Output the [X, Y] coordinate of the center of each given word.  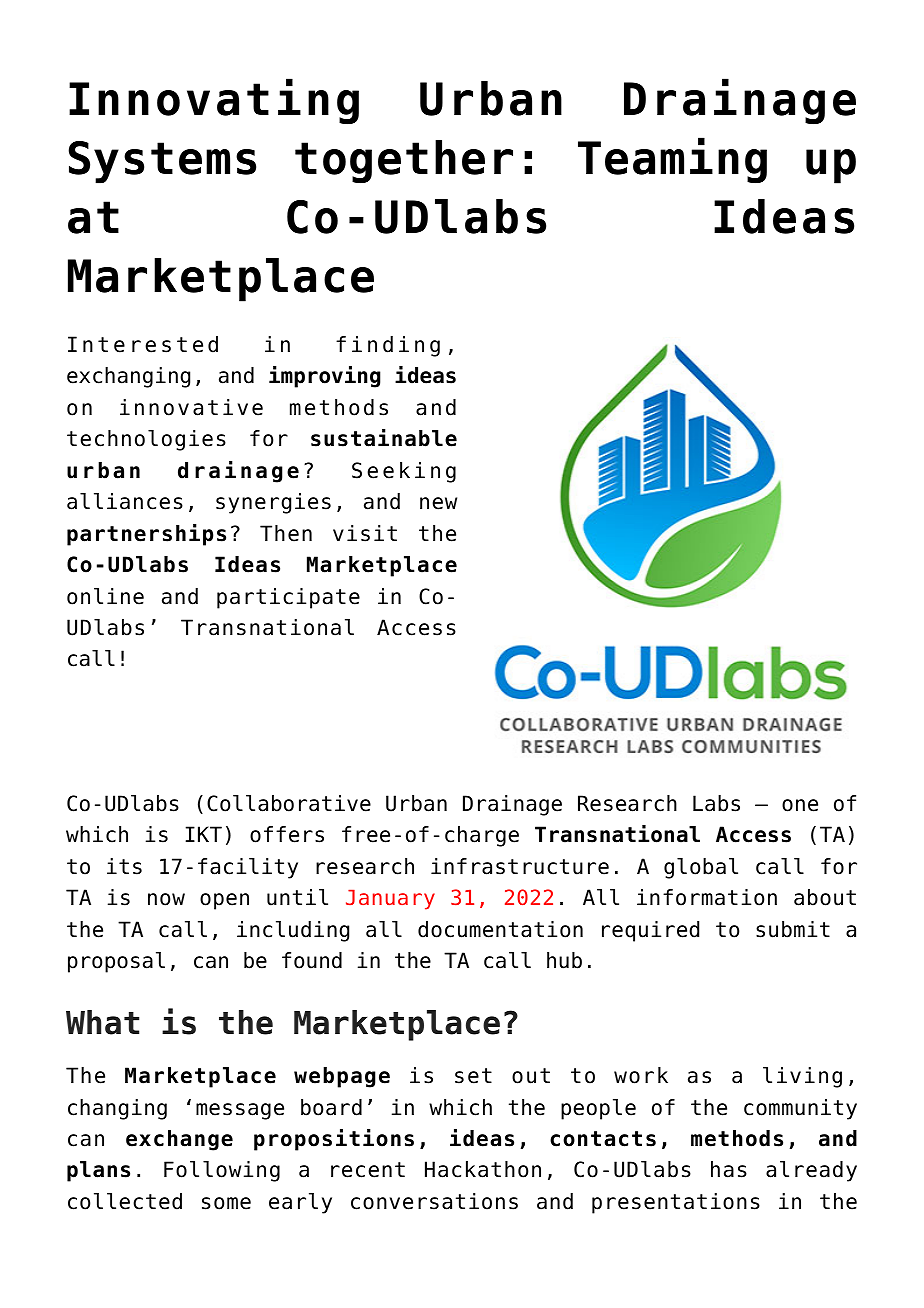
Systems [162, 162]
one [800, 805]
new [438, 503]
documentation [500, 929]
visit [365, 533]
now [166, 899]
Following [222, 1171]
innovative [191, 407]
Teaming [672, 160]
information [707, 897]
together [404, 162]
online [105, 596]
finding [388, 346]
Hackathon [483, 1169]
